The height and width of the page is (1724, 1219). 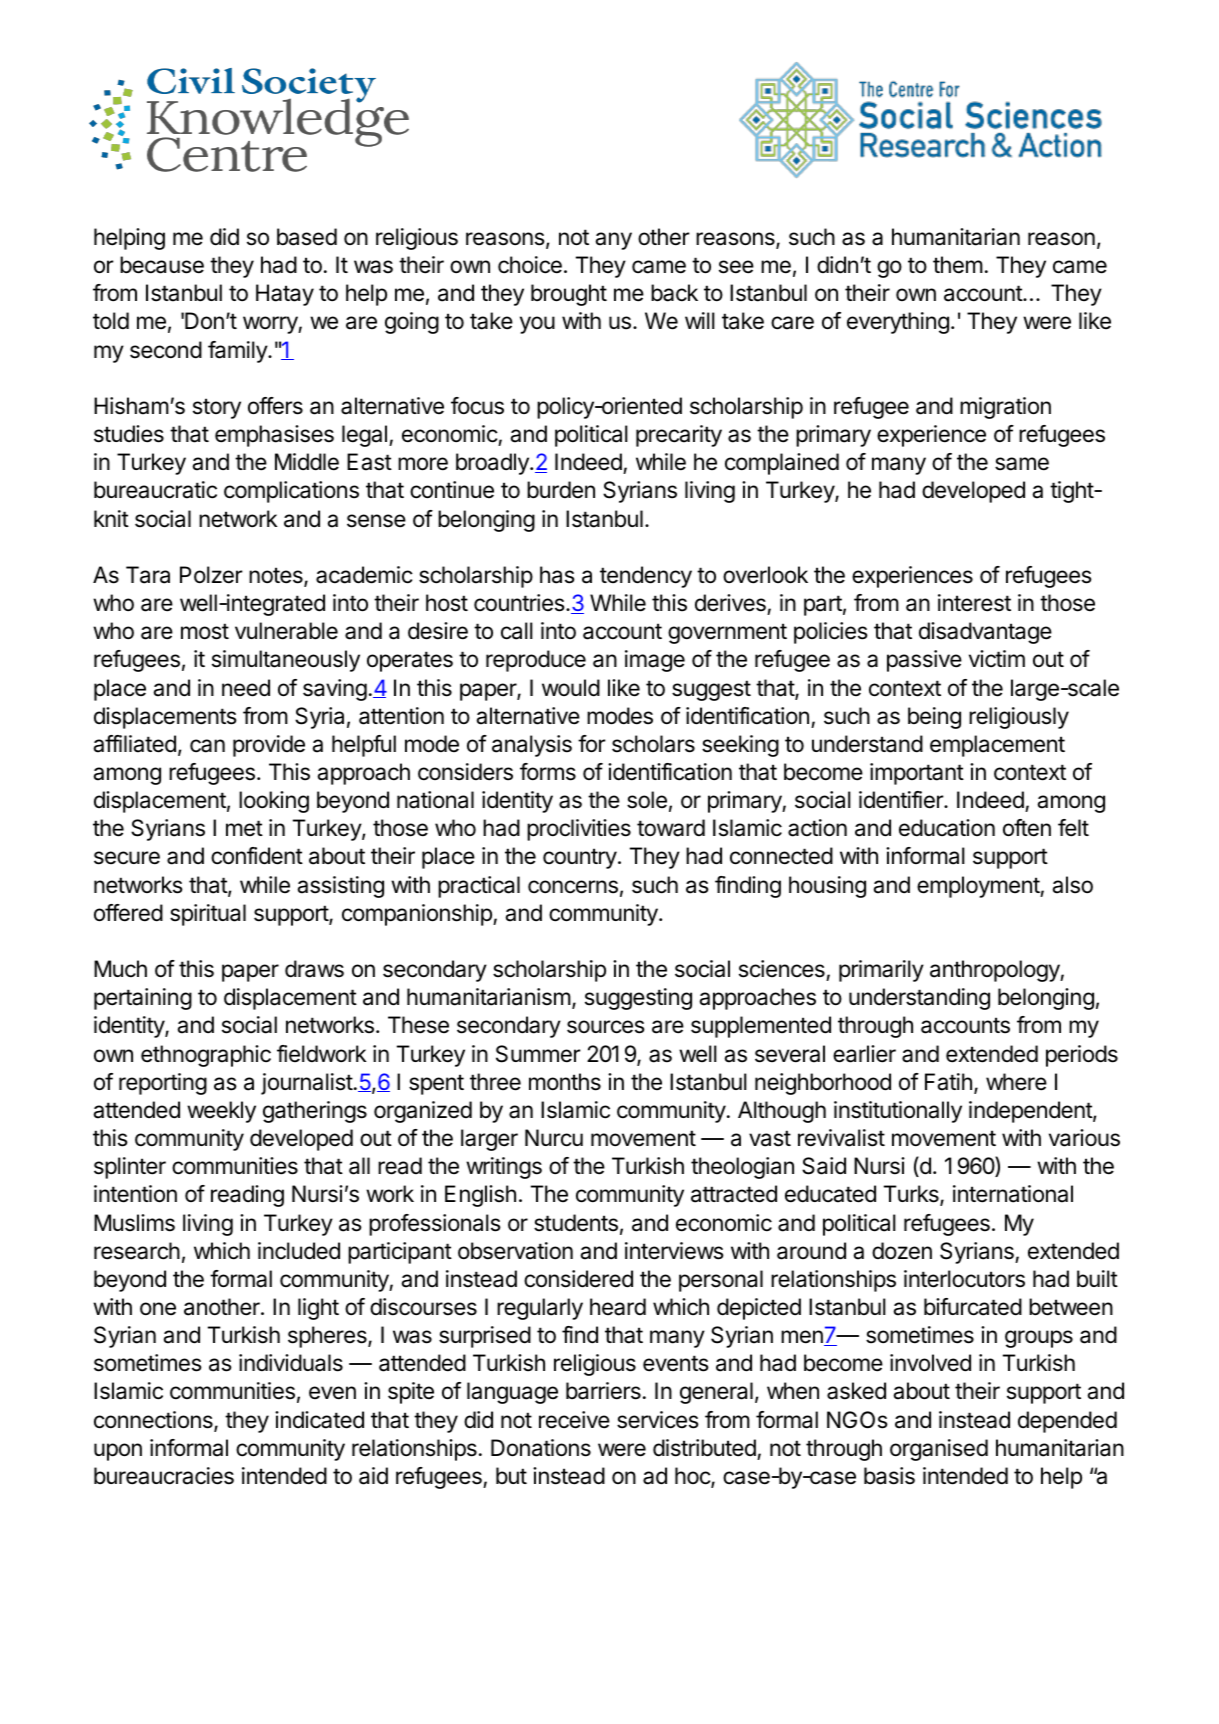 I want to click on because, so click(x=162, y=265).
